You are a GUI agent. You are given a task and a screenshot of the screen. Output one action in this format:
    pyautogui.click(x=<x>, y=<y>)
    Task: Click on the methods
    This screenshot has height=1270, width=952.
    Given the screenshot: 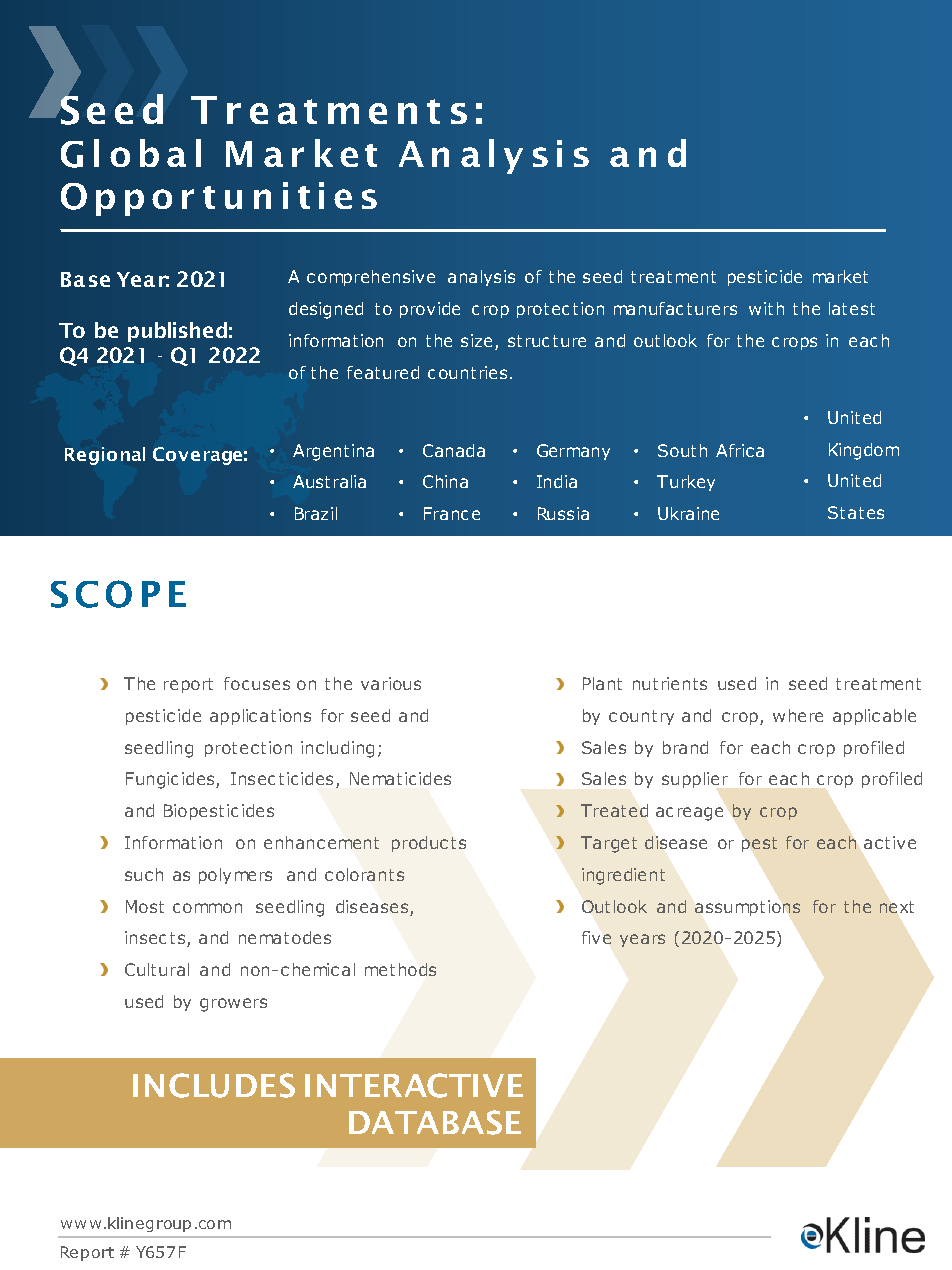 What is the action you would take?
    pyautogui.click(x=400, y=969)
